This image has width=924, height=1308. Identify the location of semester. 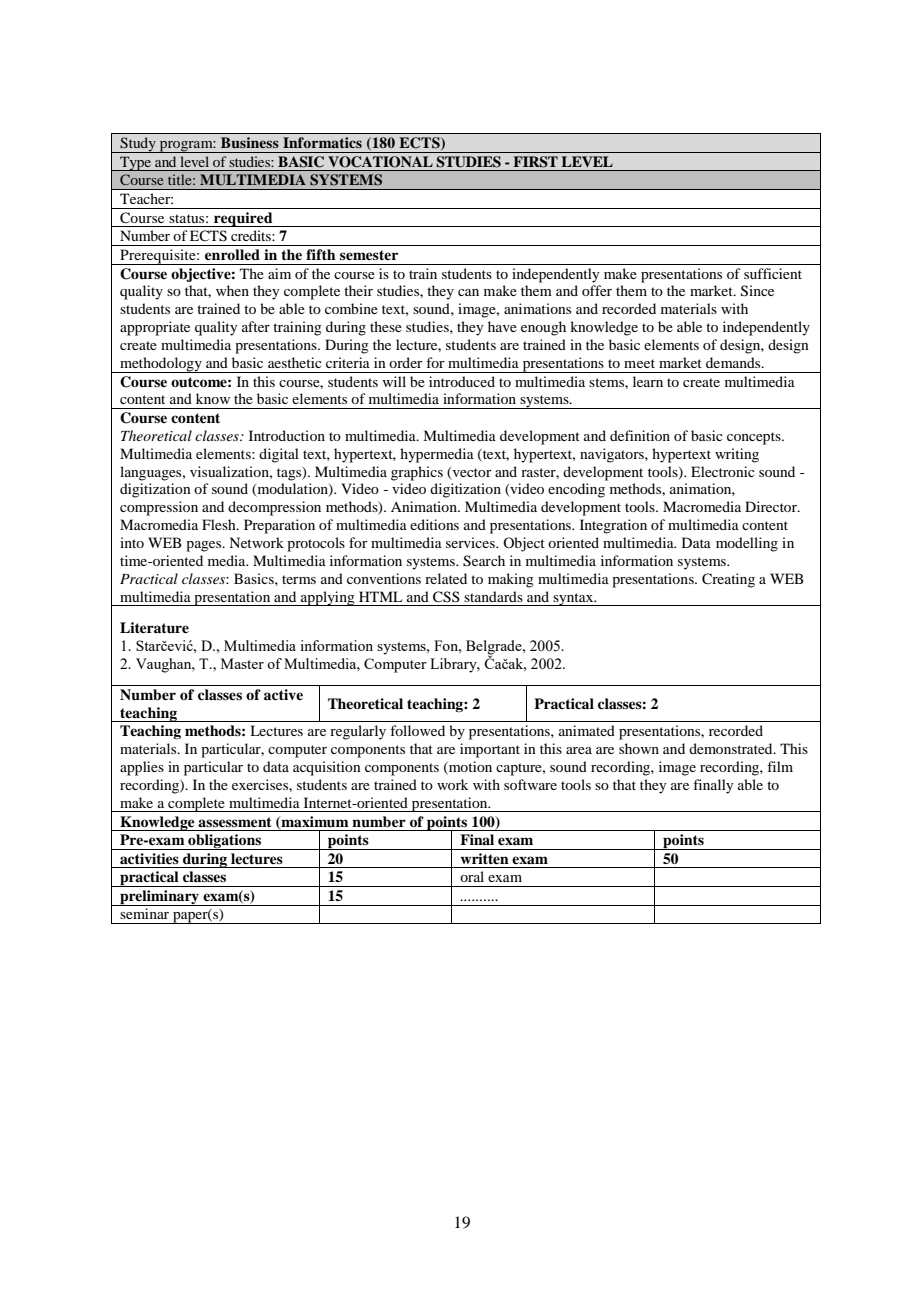
(369, 255).
